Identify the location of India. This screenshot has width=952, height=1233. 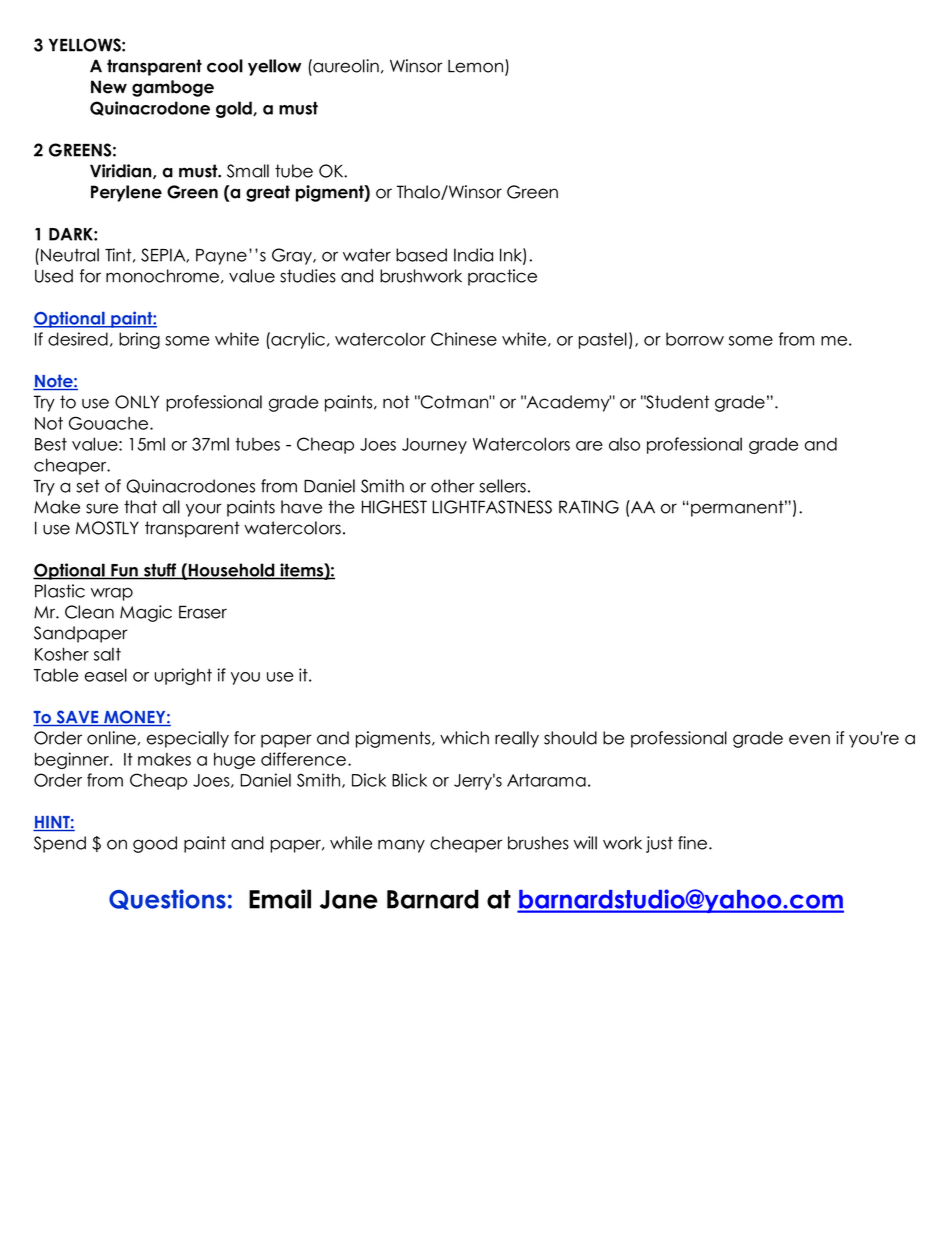
(473, 255).
